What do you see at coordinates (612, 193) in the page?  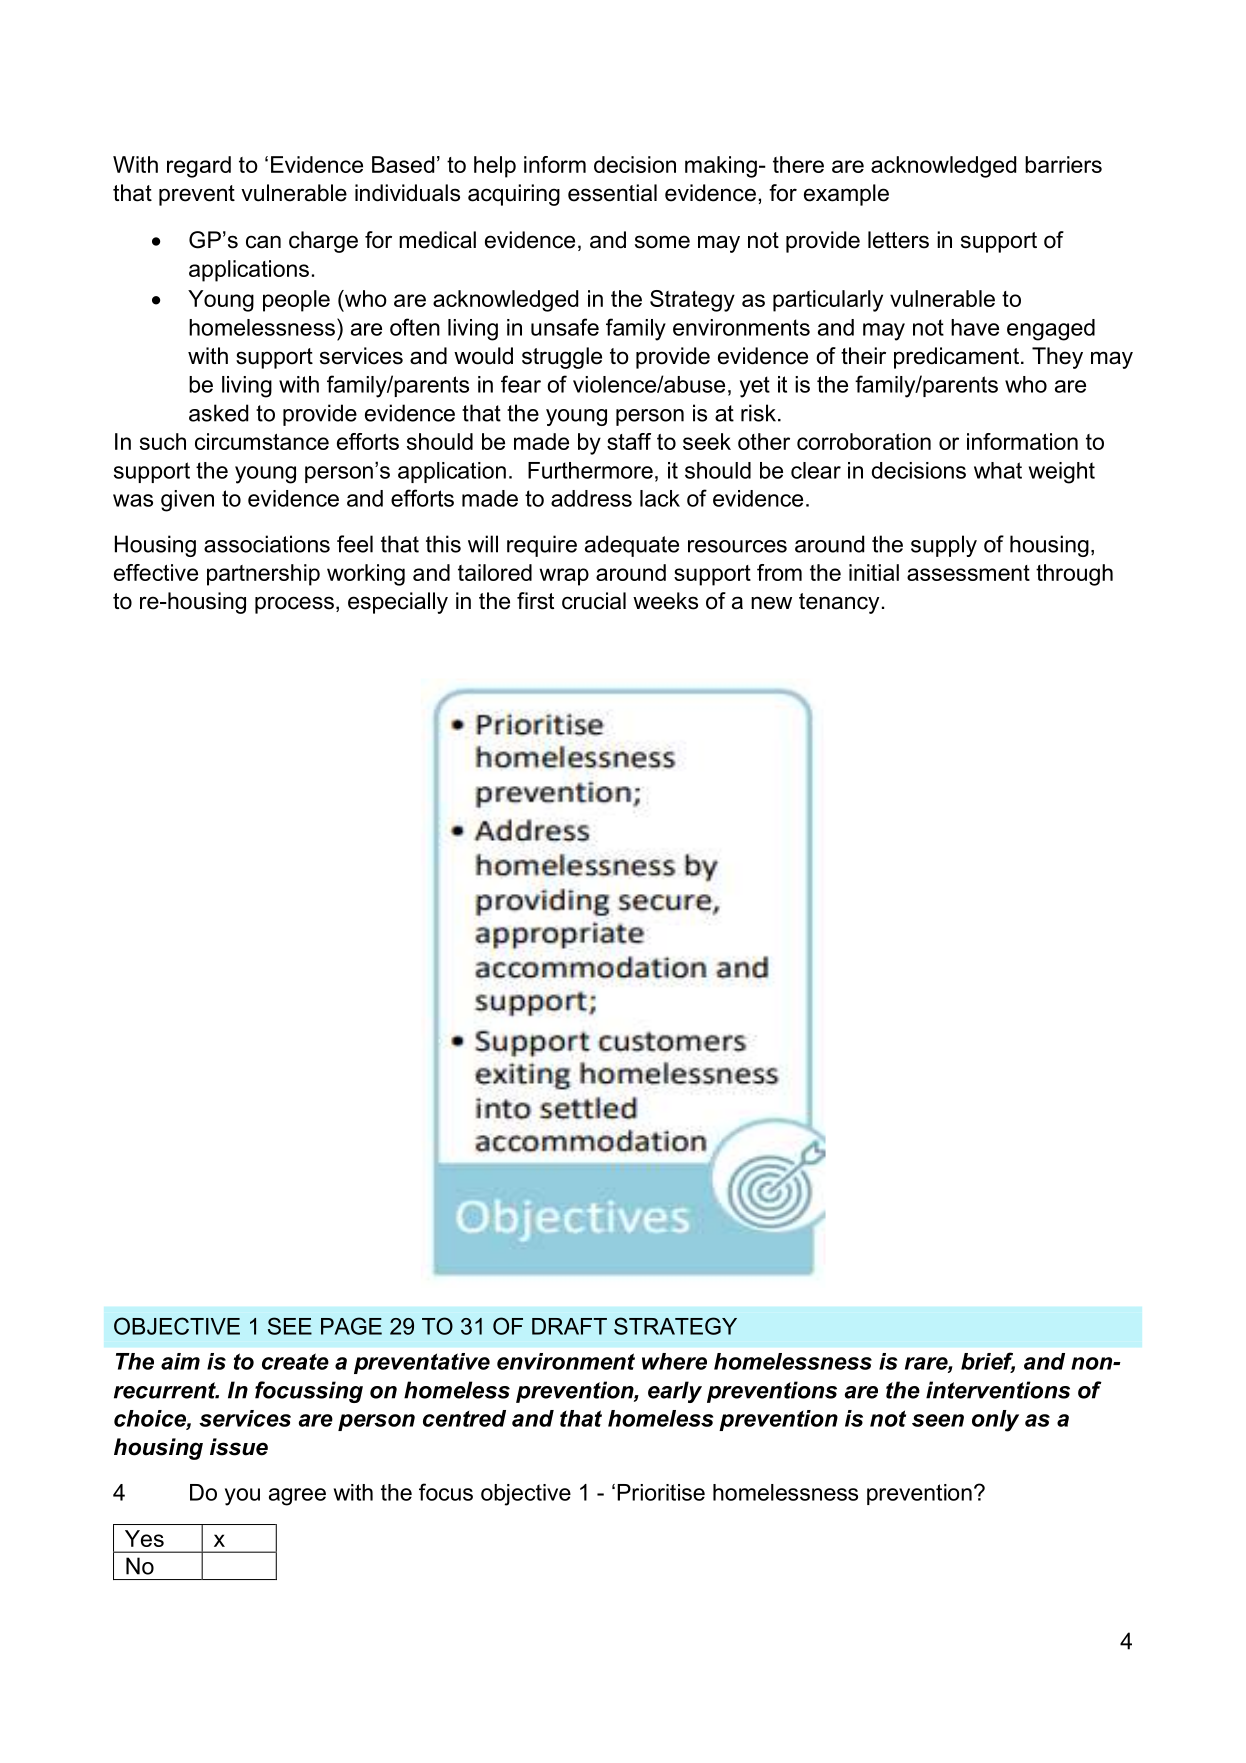 I see `essential` at bounding box center [612, 193].
